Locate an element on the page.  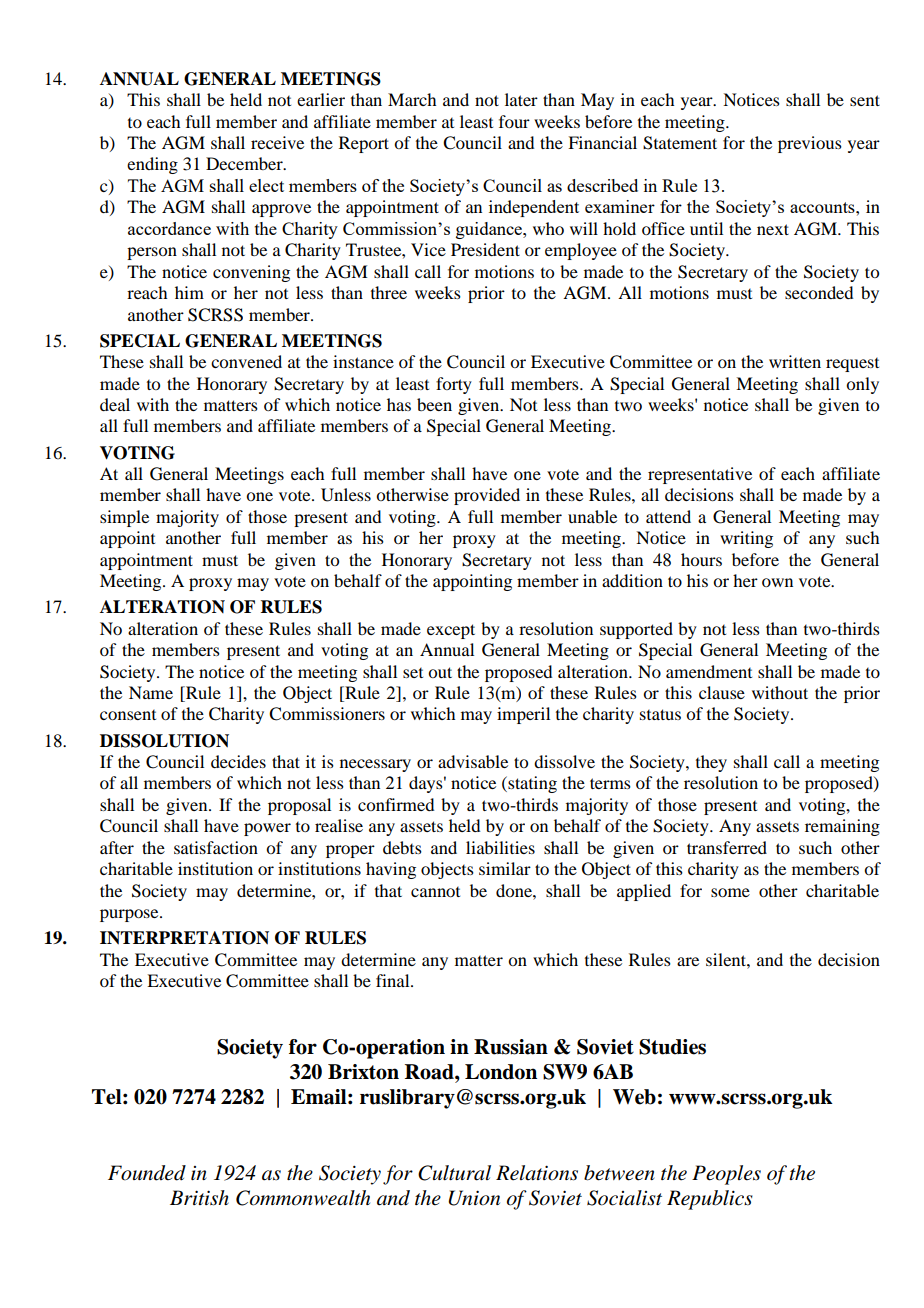
Cultural is located at coordinates (454, 1173).
